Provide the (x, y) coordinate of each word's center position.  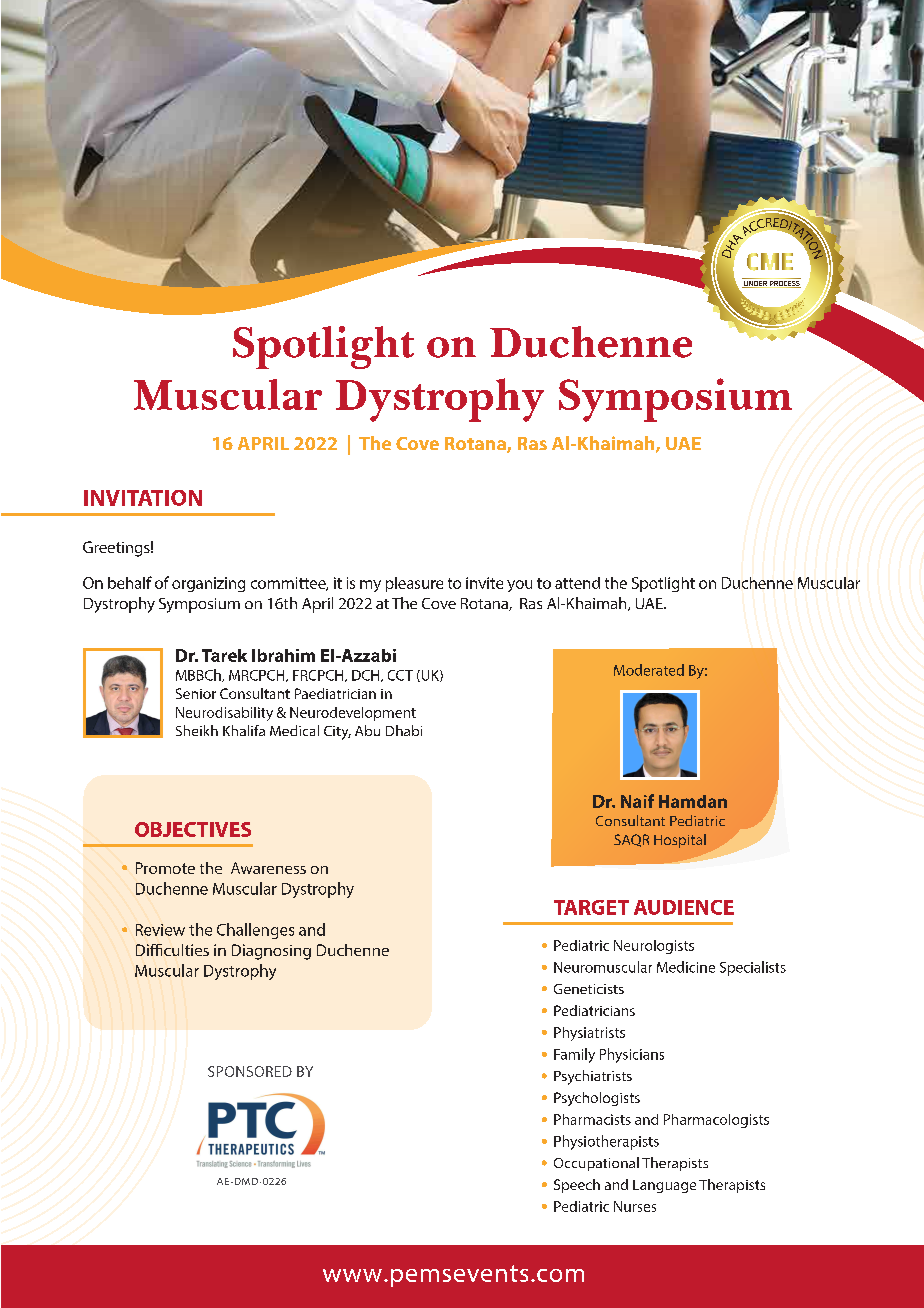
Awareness (268, 868)
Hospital (680, 841)
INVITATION (143, 498)
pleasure (414, 584)
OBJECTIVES (193, 829)
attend (577, 583)
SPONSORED (250, 1071)
